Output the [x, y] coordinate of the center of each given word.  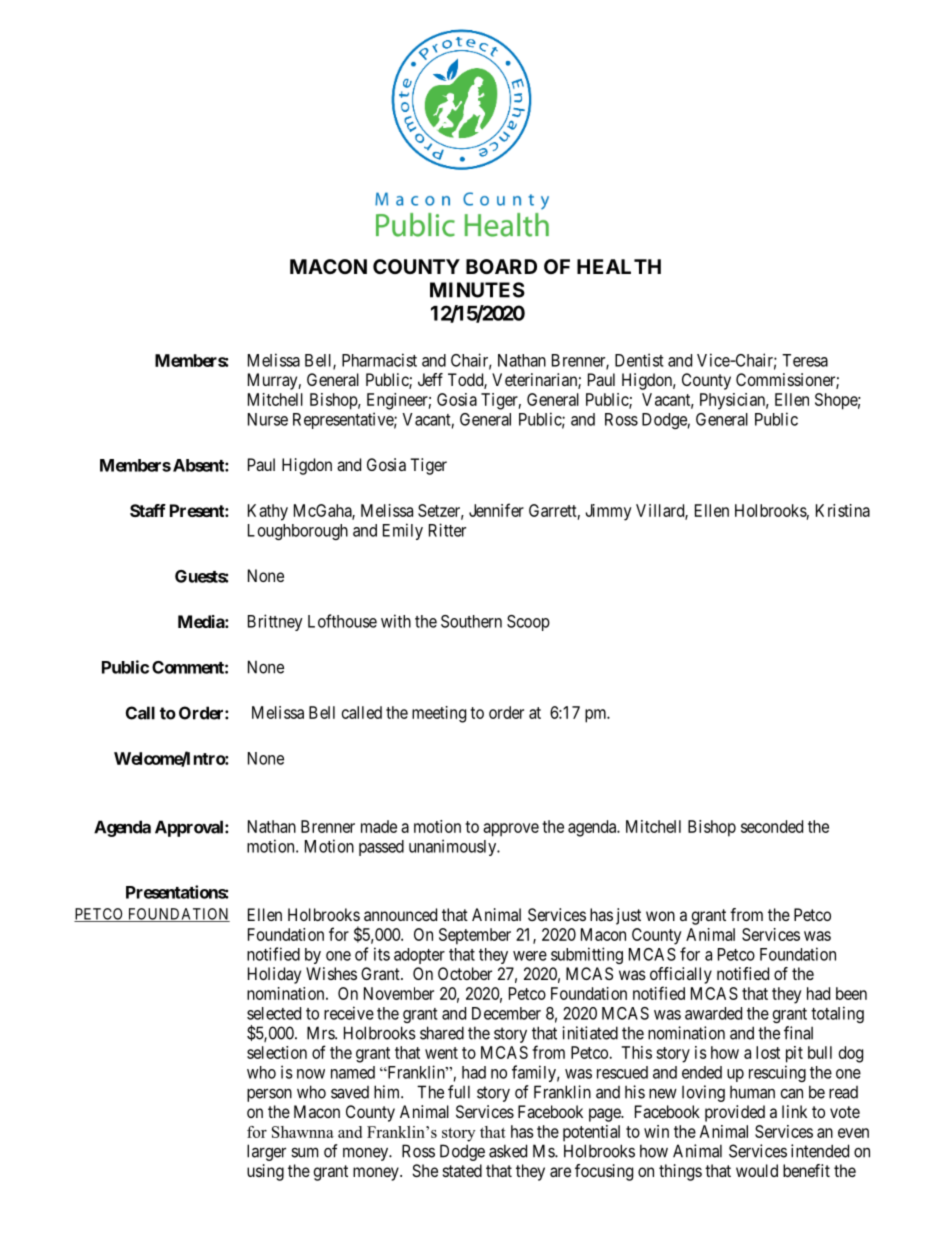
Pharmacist [379, 360]
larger [266, 1152]
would [757, 1170]
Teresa [805, 360]
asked [508, 1151]
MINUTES [477, 290]
